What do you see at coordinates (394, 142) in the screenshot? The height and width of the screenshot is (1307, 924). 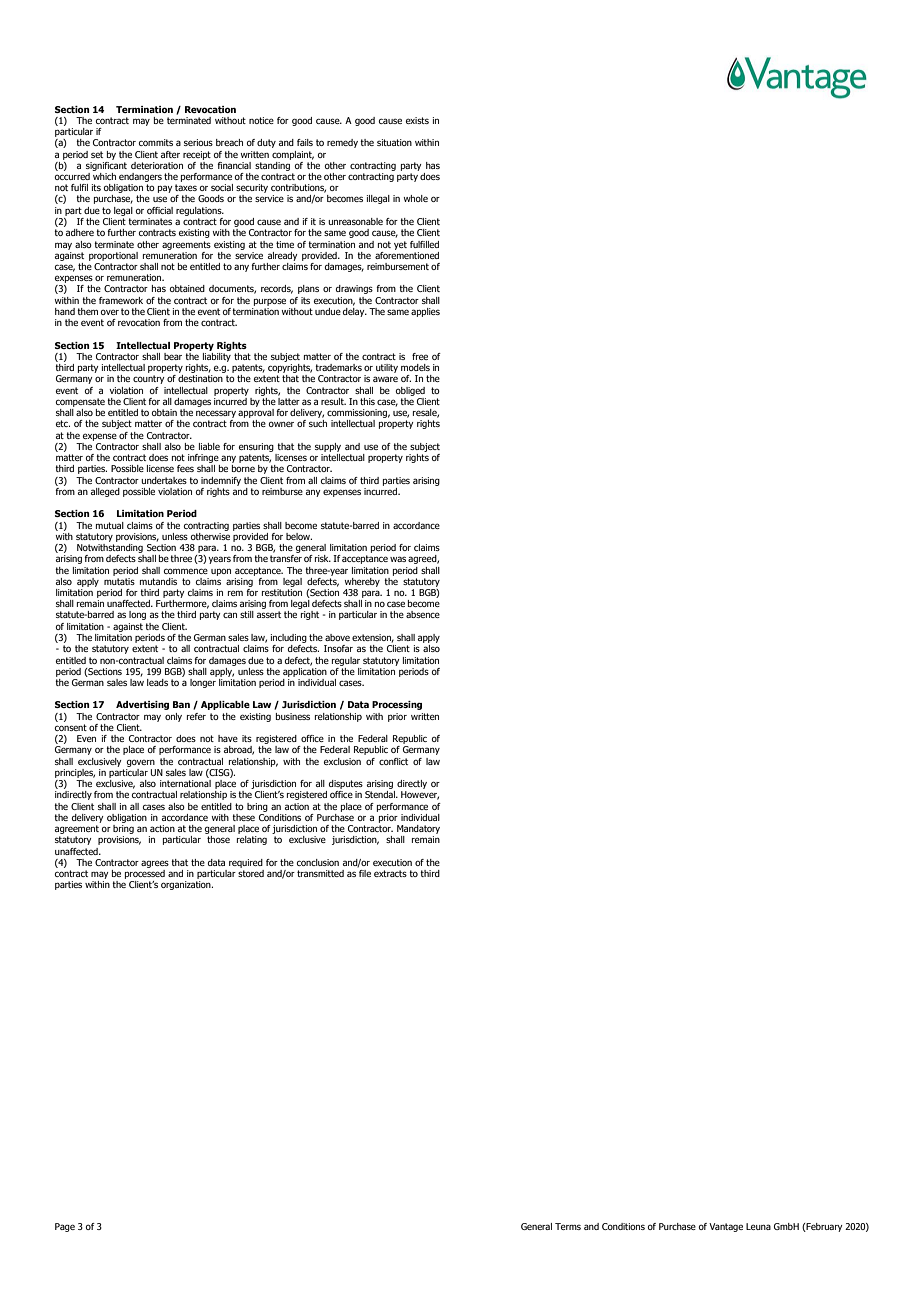 I see `situation` at bounding box center [394, 142].
